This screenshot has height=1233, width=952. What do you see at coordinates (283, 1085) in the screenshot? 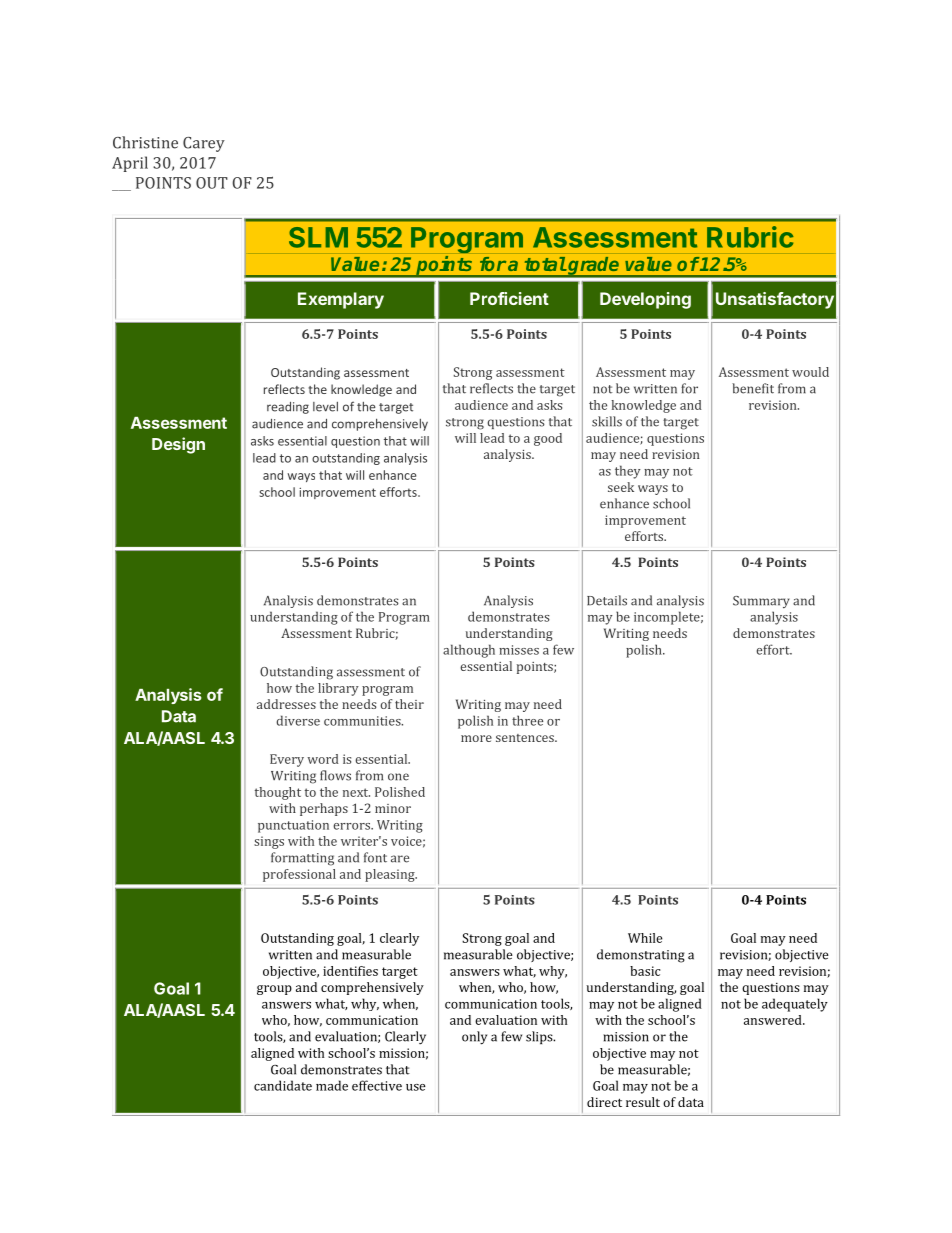
I see `candidate` at bounding box center [283, 1085].
